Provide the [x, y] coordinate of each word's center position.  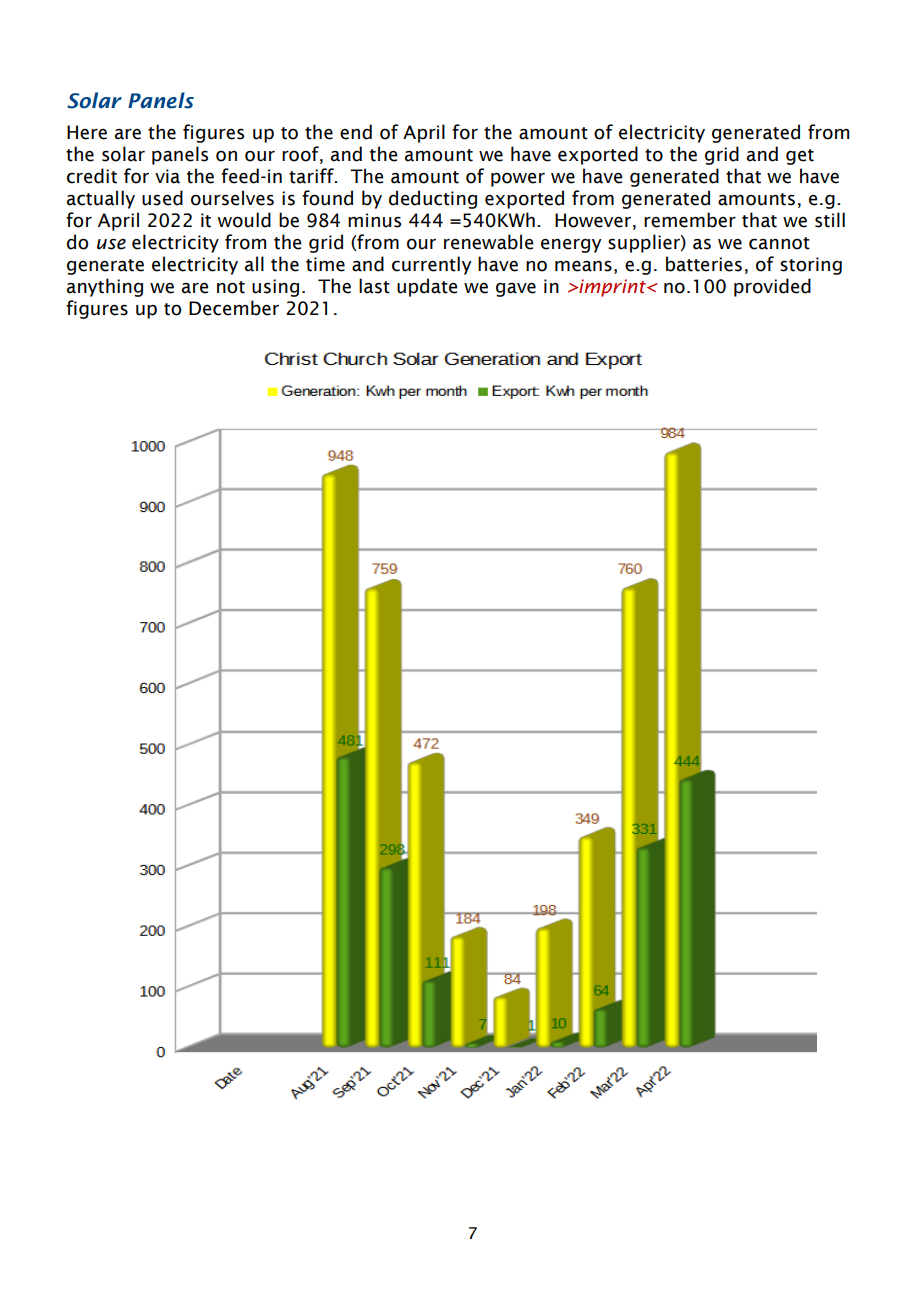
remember [690, 220]
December [234, 308]
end [356, 132]
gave [516, 289]
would [244, 220]
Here [87, 132]
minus [374, 220]
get [800, 157]
